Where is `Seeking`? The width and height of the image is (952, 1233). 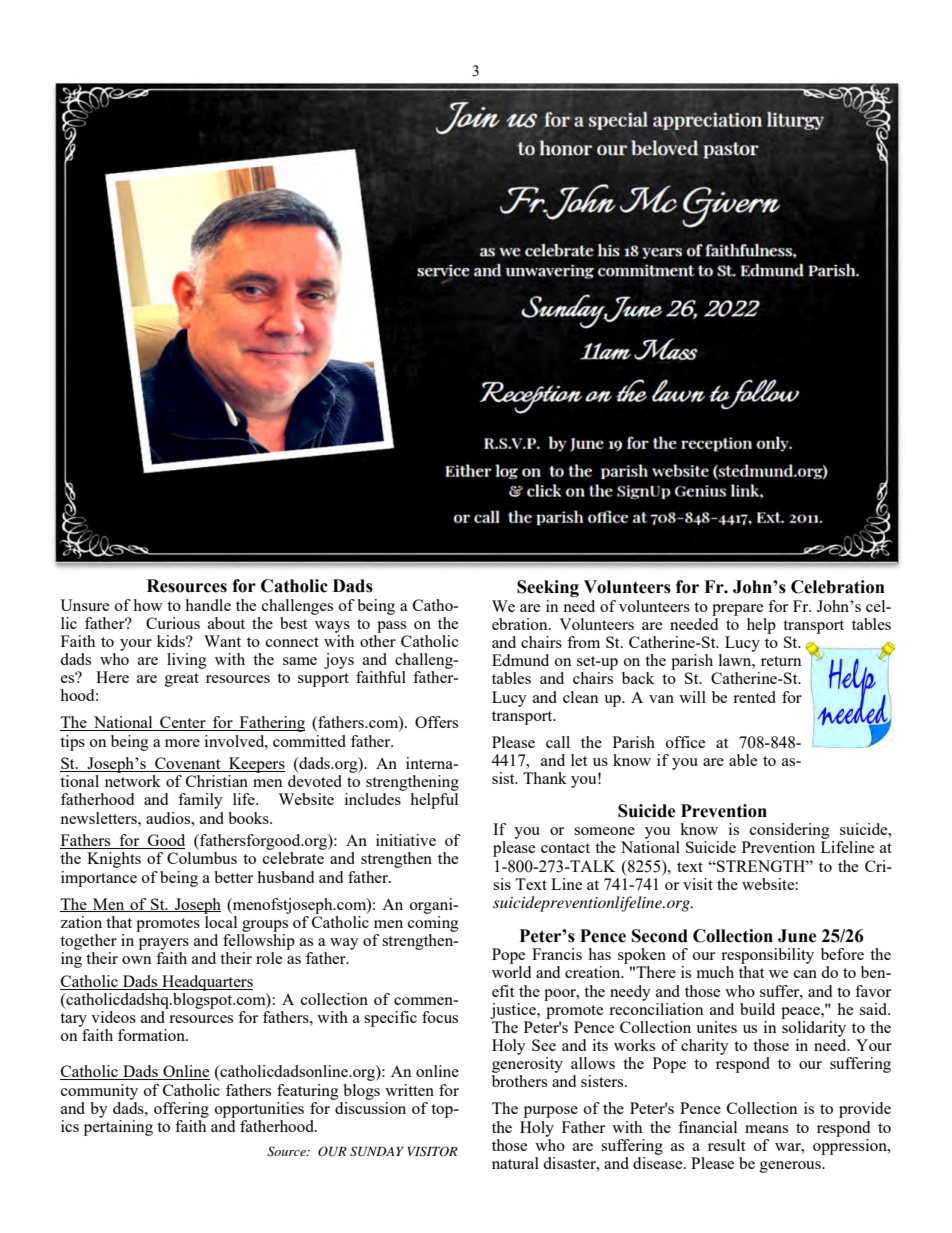
Seeking is located at coordinates (548, 588).
